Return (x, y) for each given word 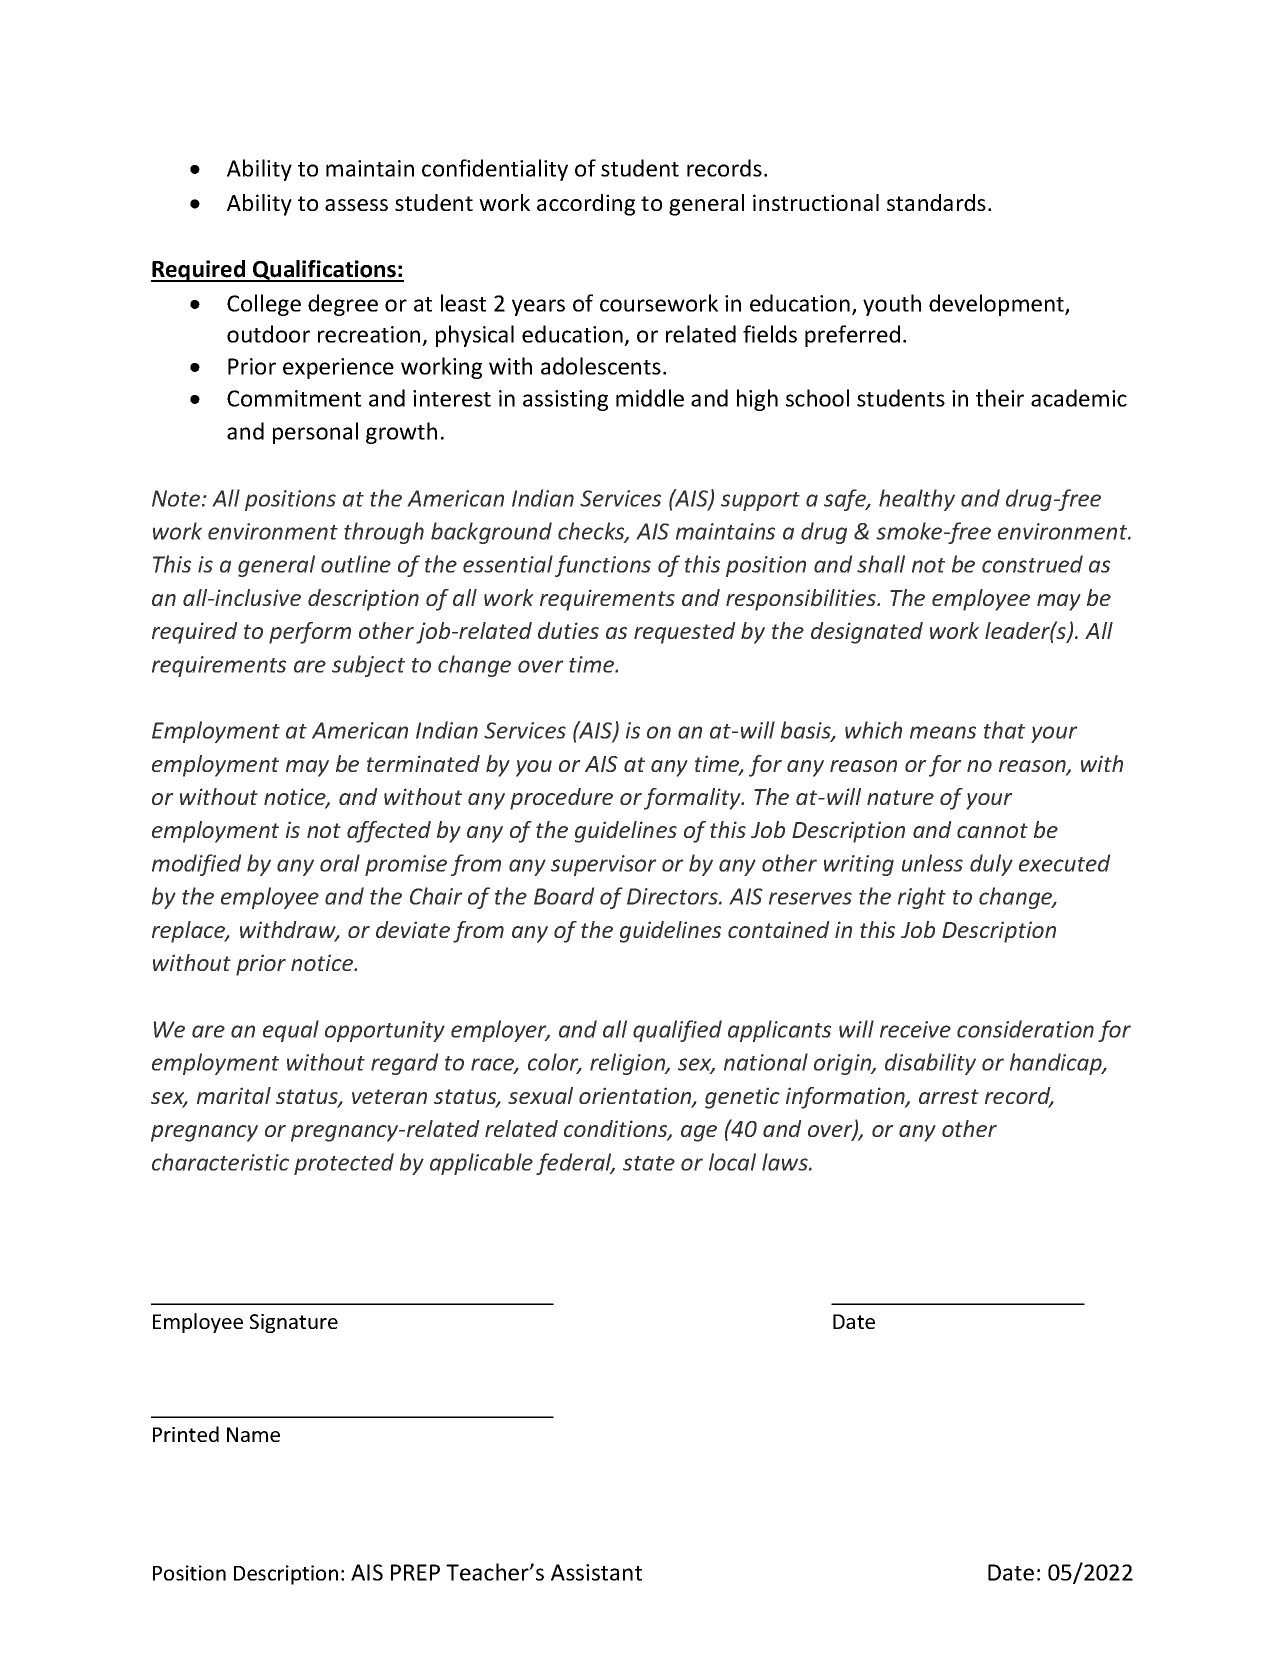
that (1004, 730)
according (586, 205)
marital (234, 1095)
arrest (949, 1096)
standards (936, 202)
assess (356, 205)
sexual (540, 1095)
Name (253, 1434)
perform (310, 633)
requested (685, 633)
